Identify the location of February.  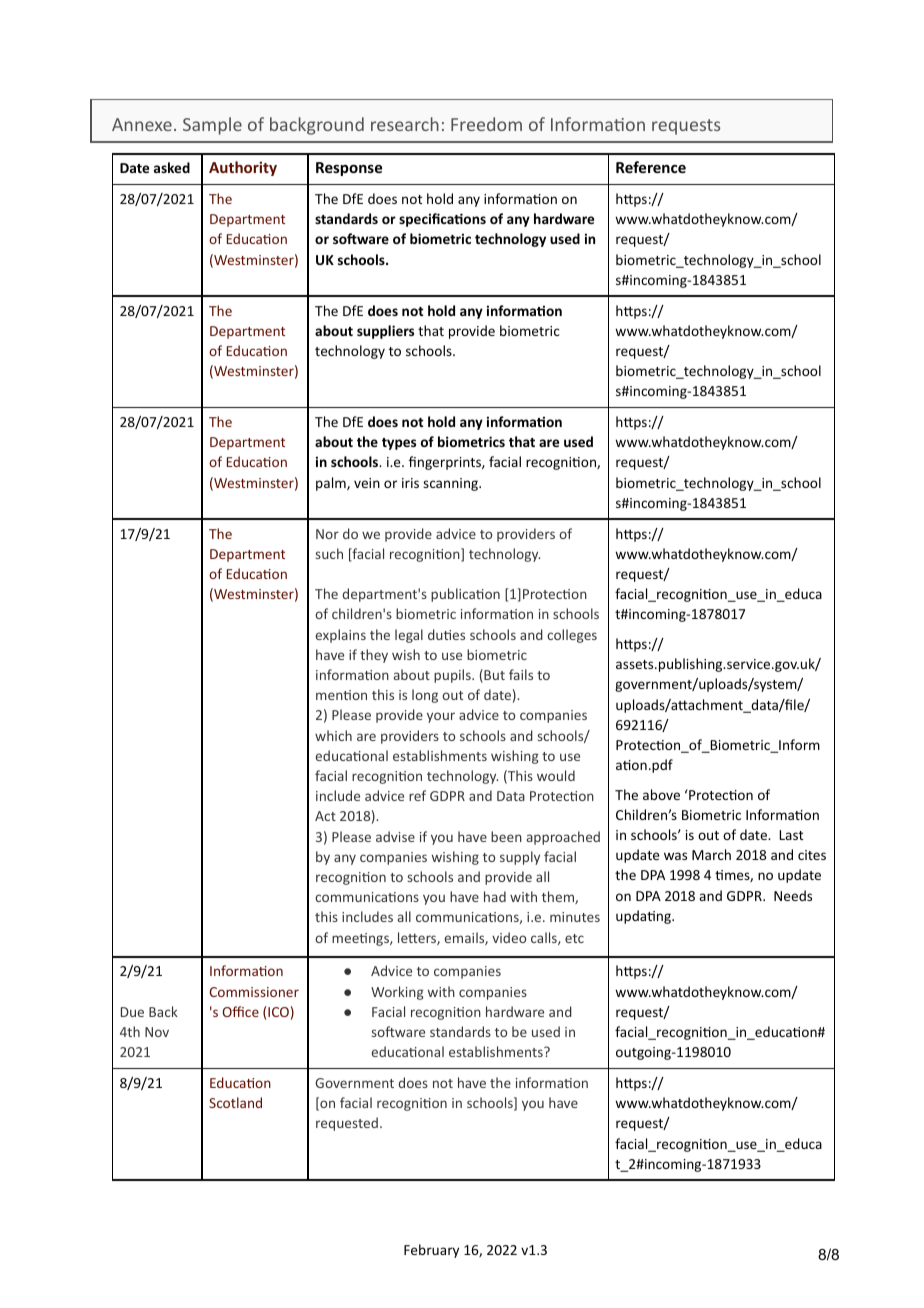
(431, 1251).
